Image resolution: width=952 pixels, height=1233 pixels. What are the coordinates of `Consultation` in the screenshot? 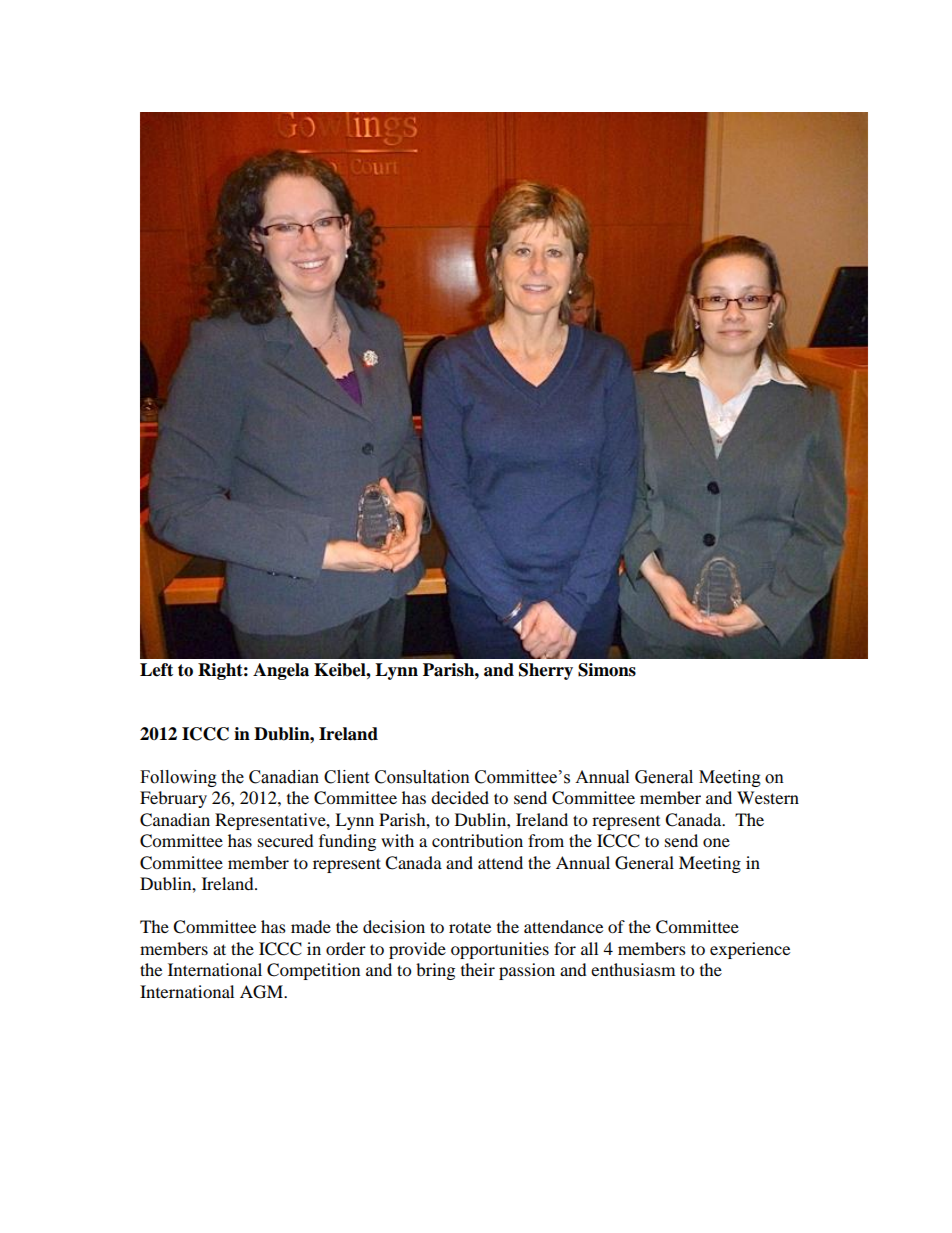 It's located at (422, 777).
